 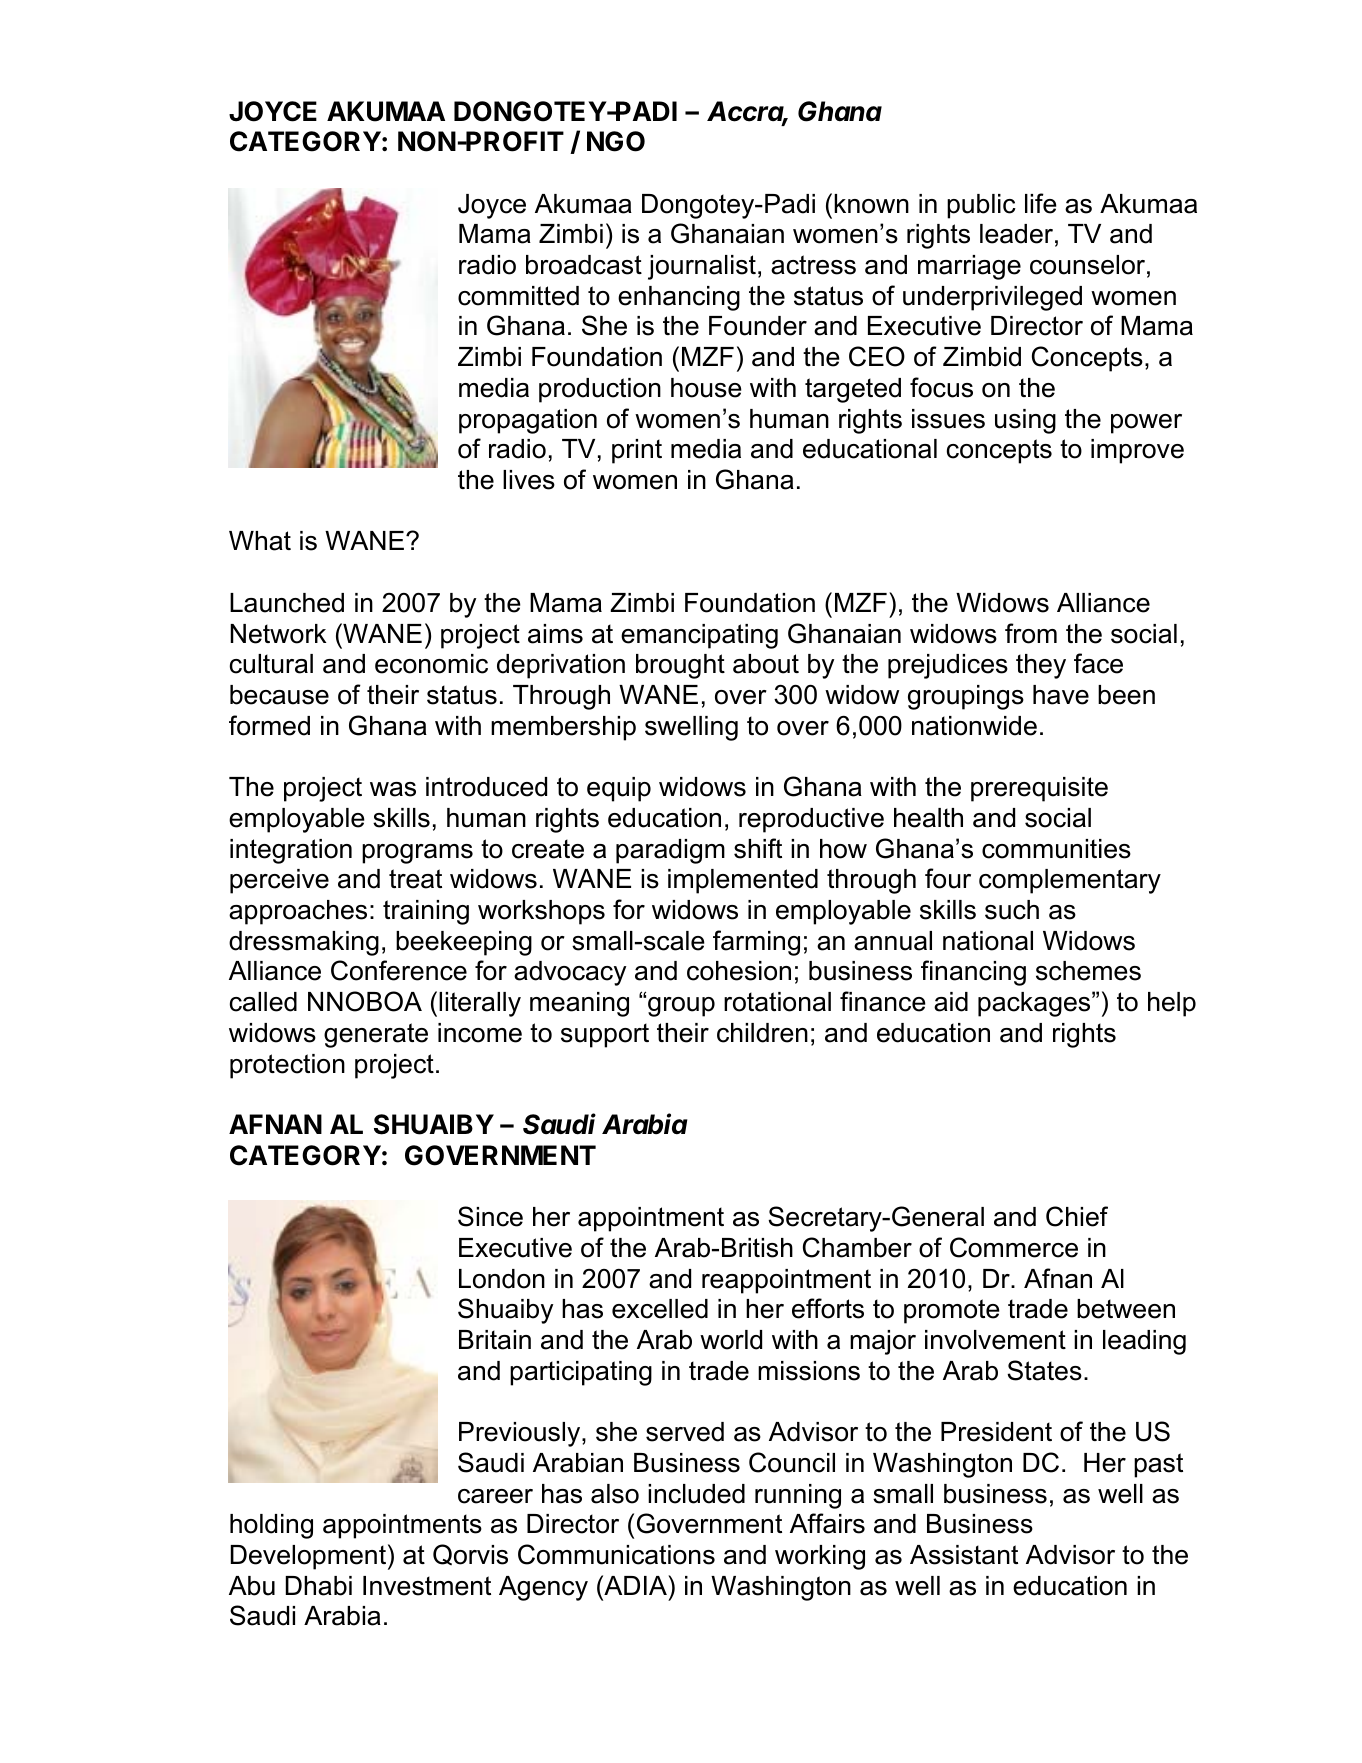 I want to click on implemented, so click(x=743, y=881).
